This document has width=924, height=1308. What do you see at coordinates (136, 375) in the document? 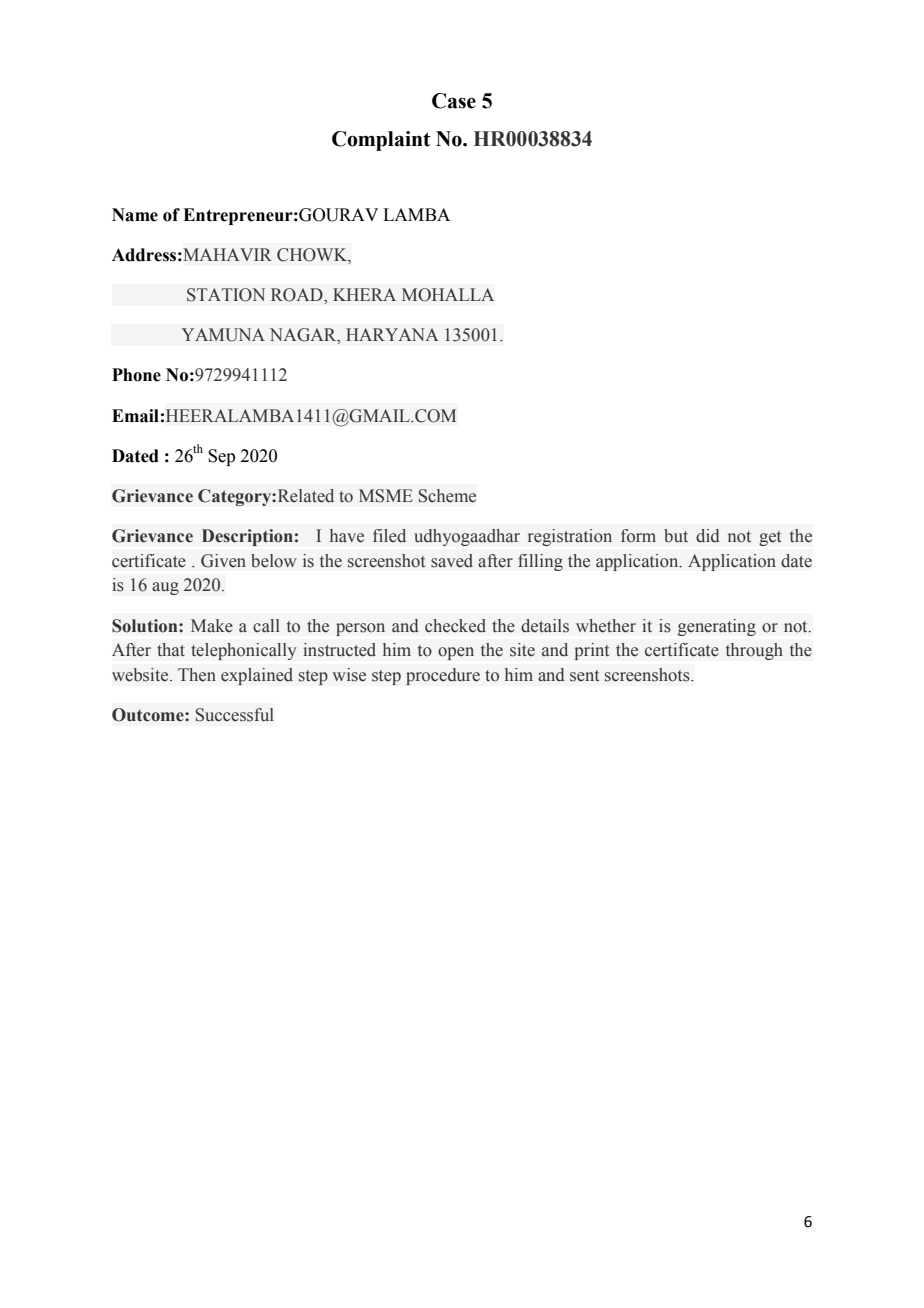
I see `Phone` at bounding box center [136, 375].
